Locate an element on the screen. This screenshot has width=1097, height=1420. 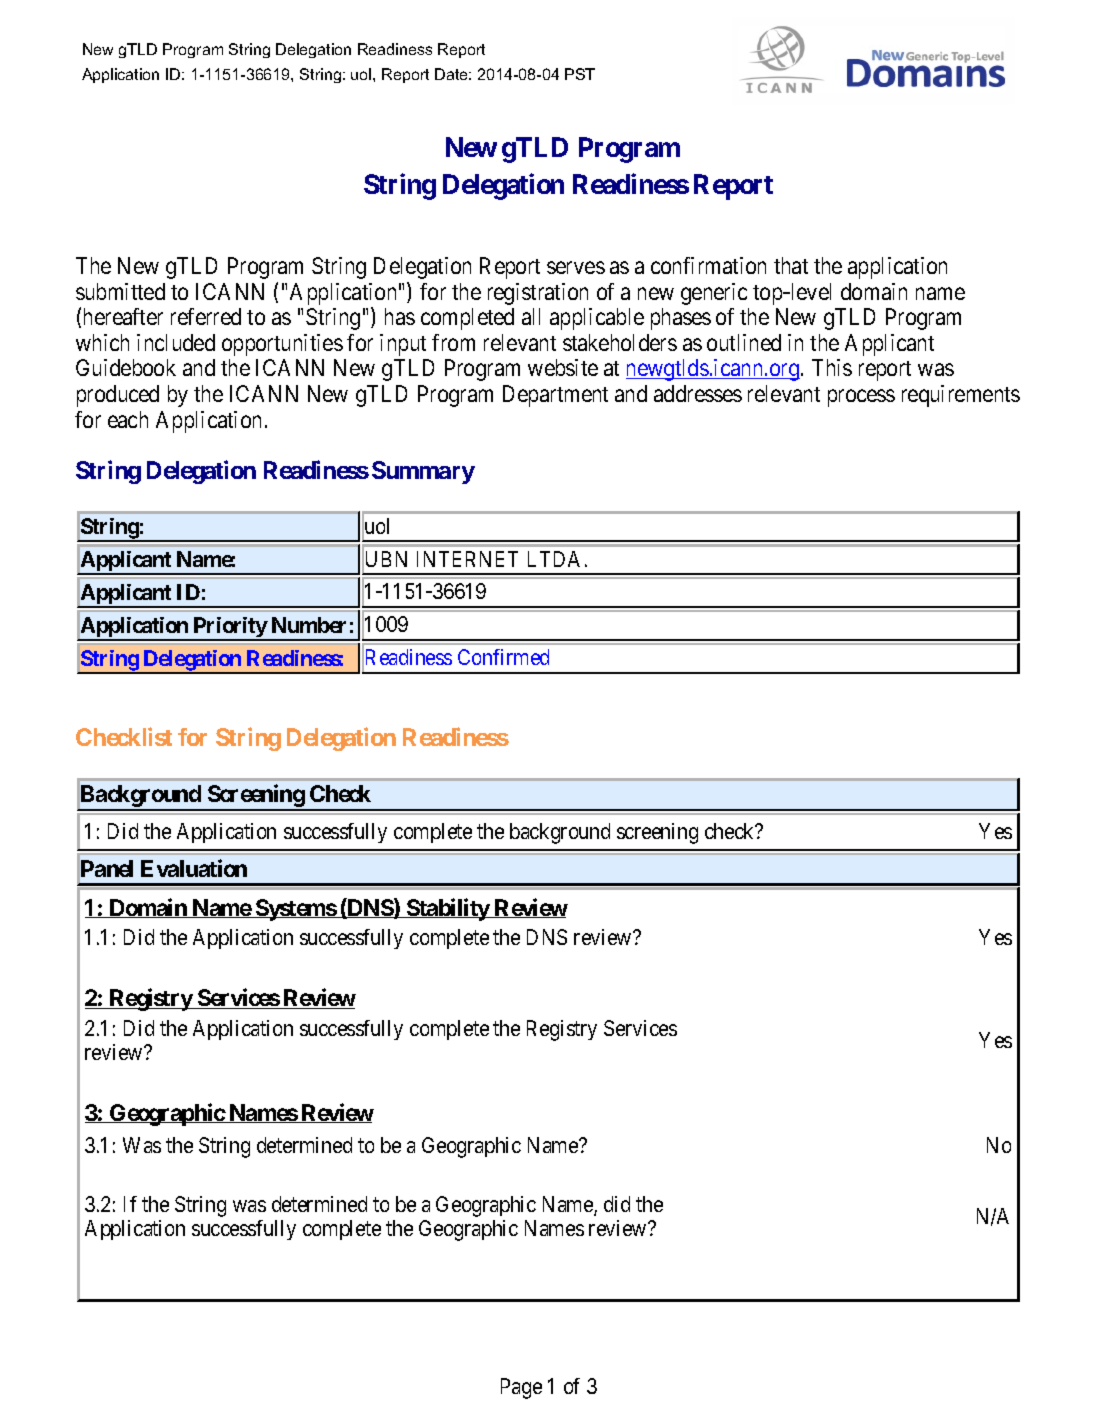
Stability is located at coordinates (448, 909).
